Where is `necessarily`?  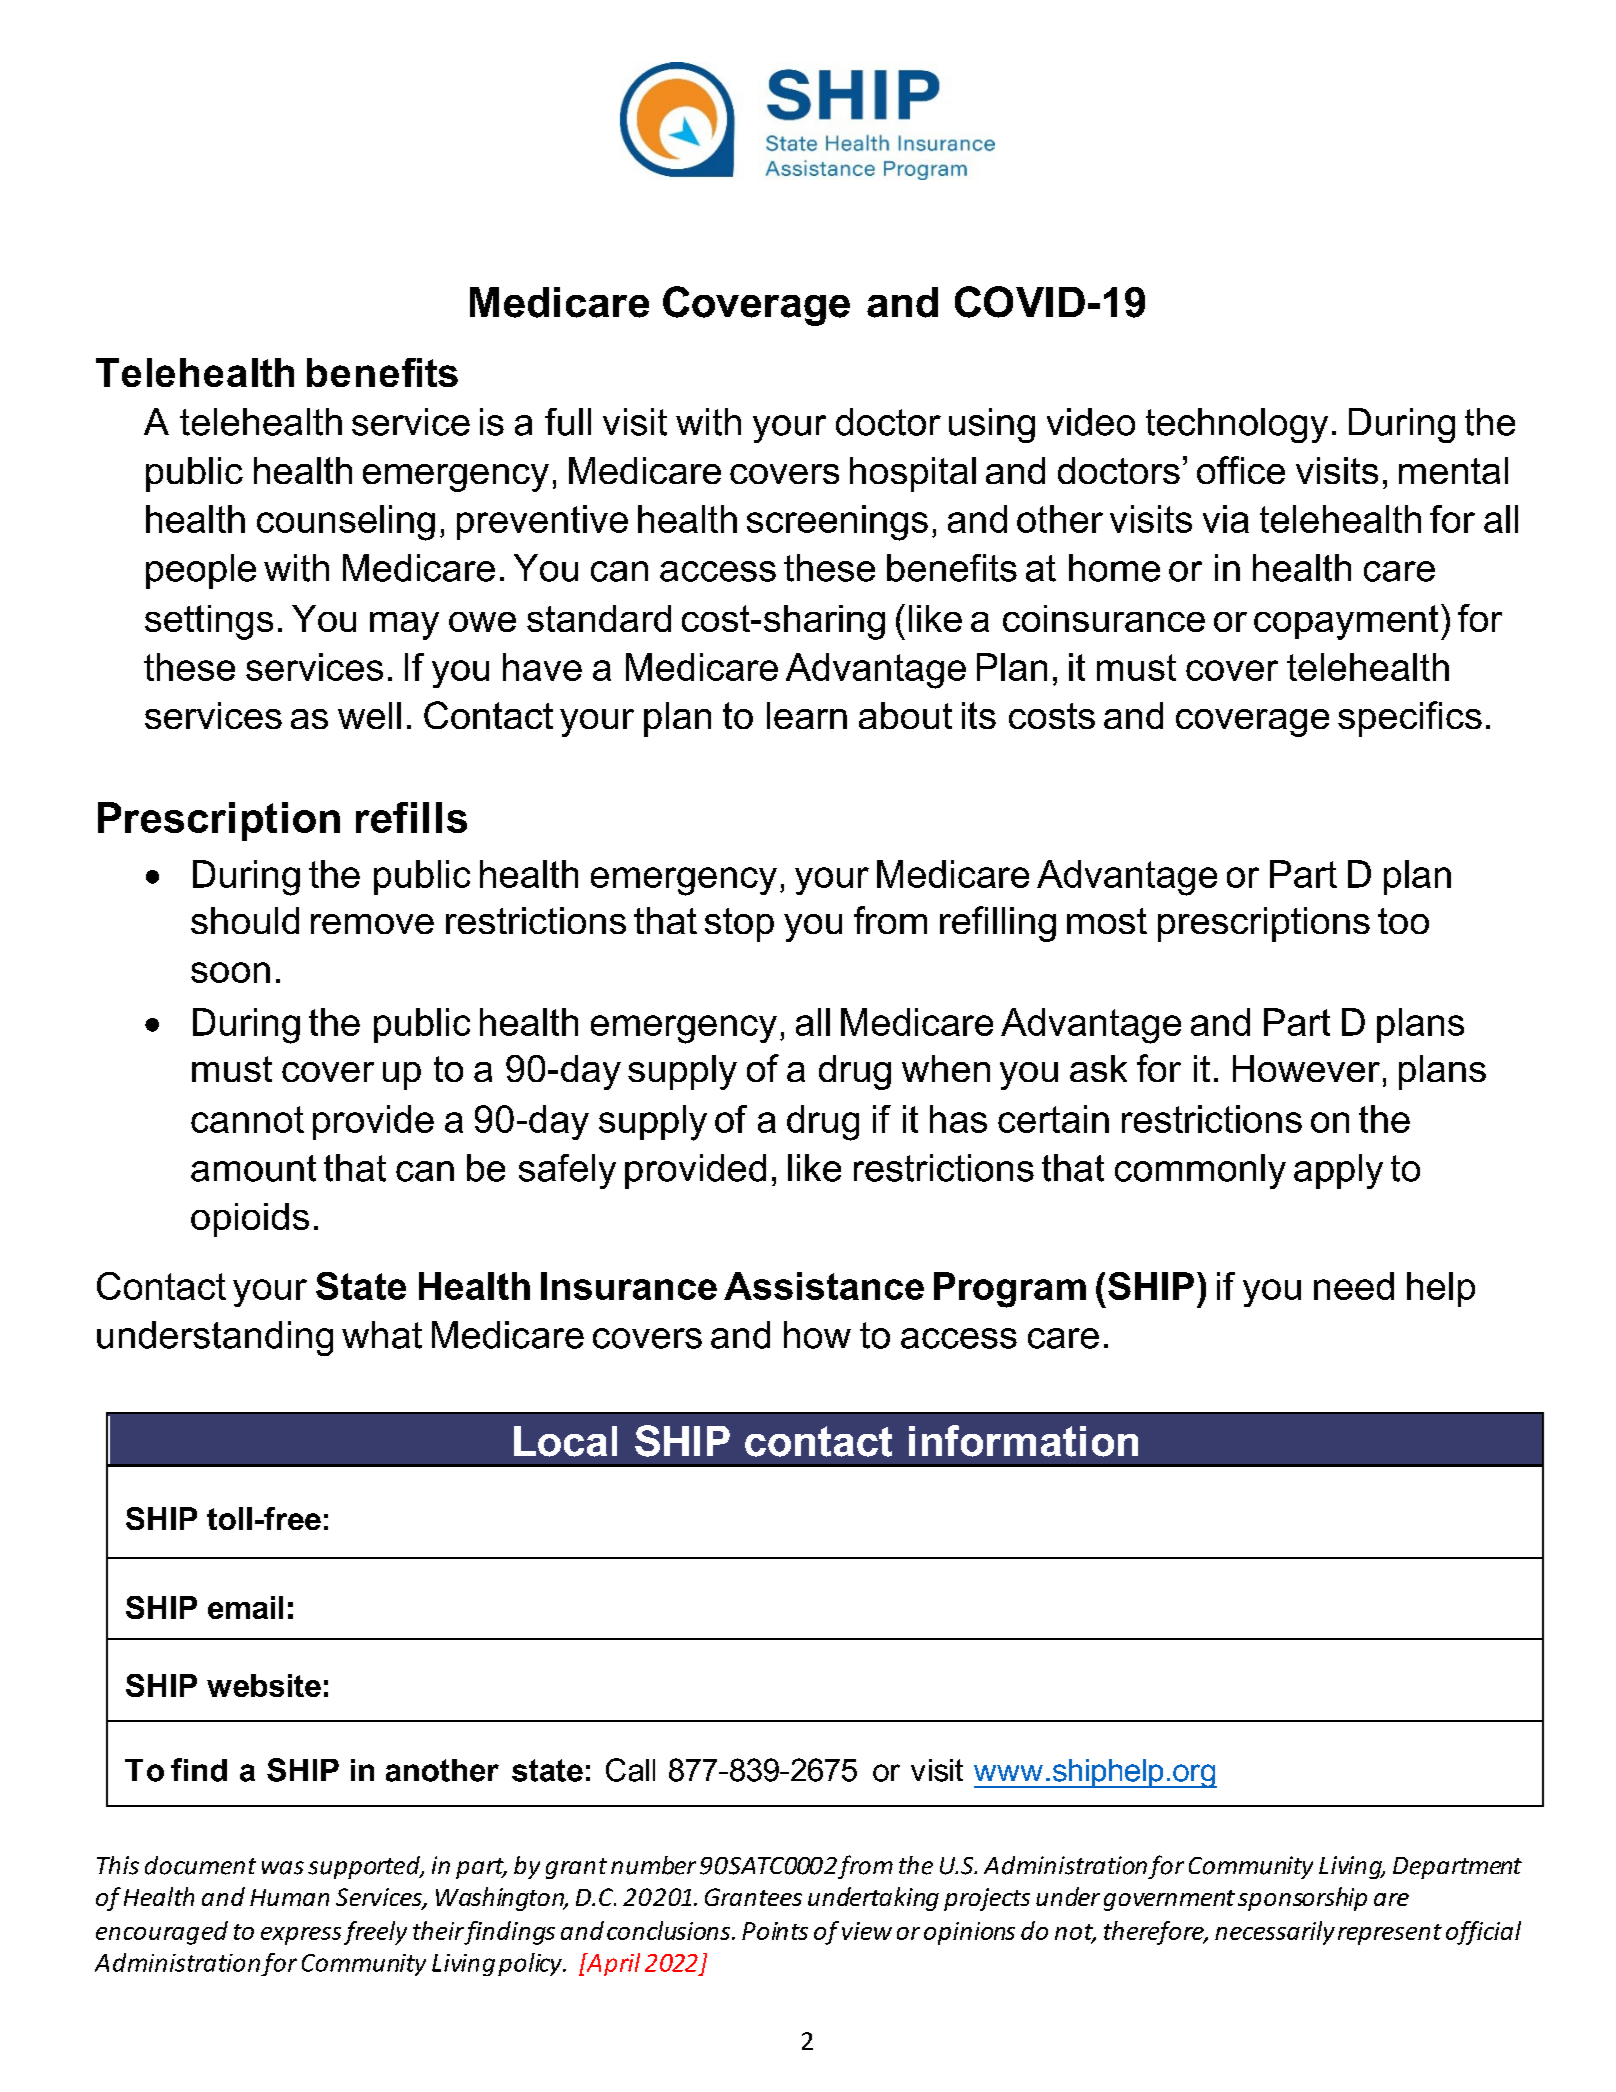
necessarily is located at coordinates (1275, 1933).
